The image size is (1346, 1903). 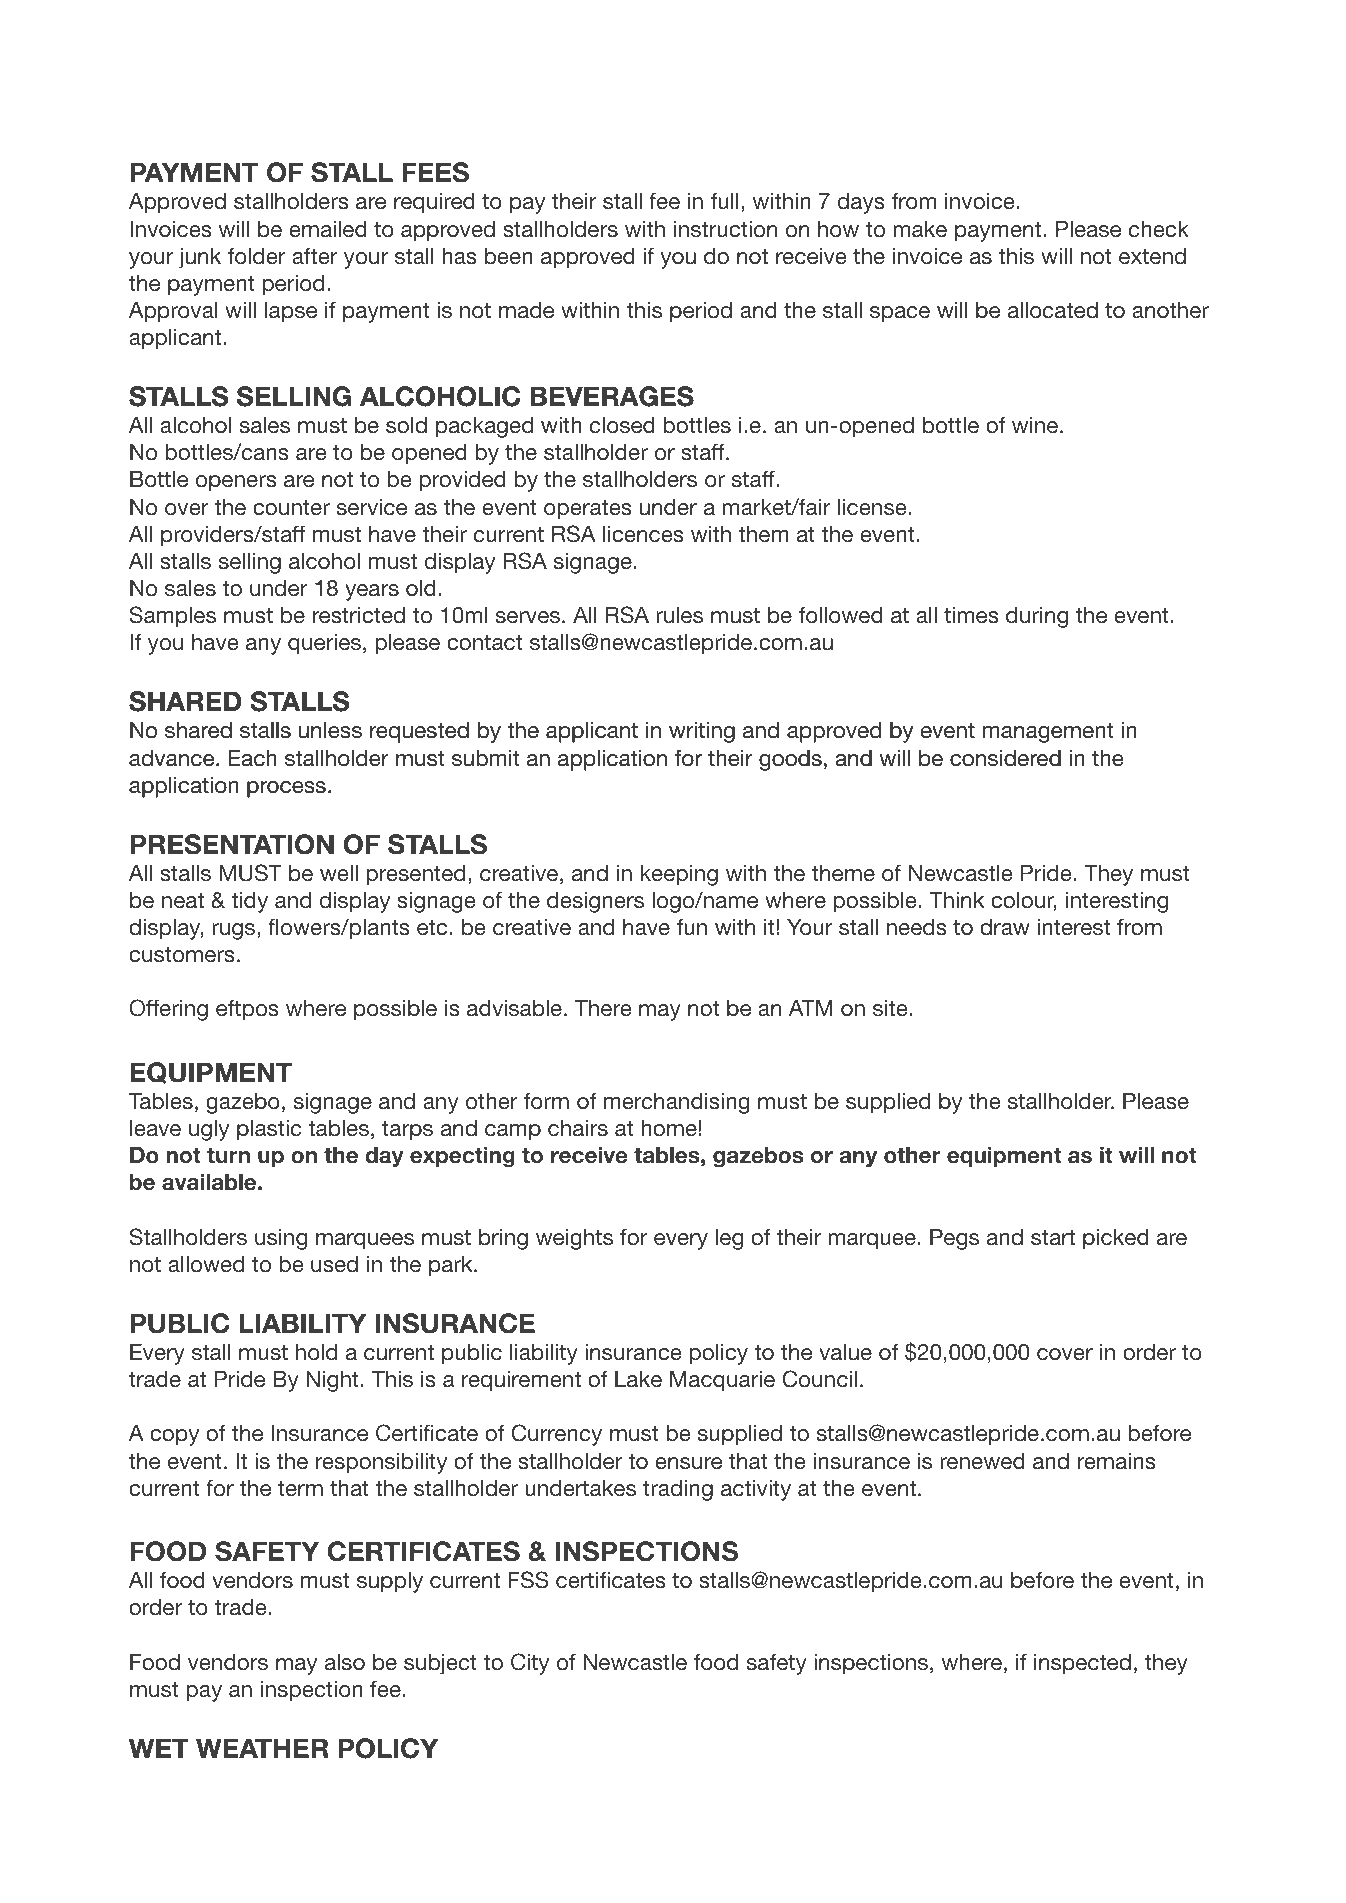 I want to click on keeping, so click(x=679, y=875).
